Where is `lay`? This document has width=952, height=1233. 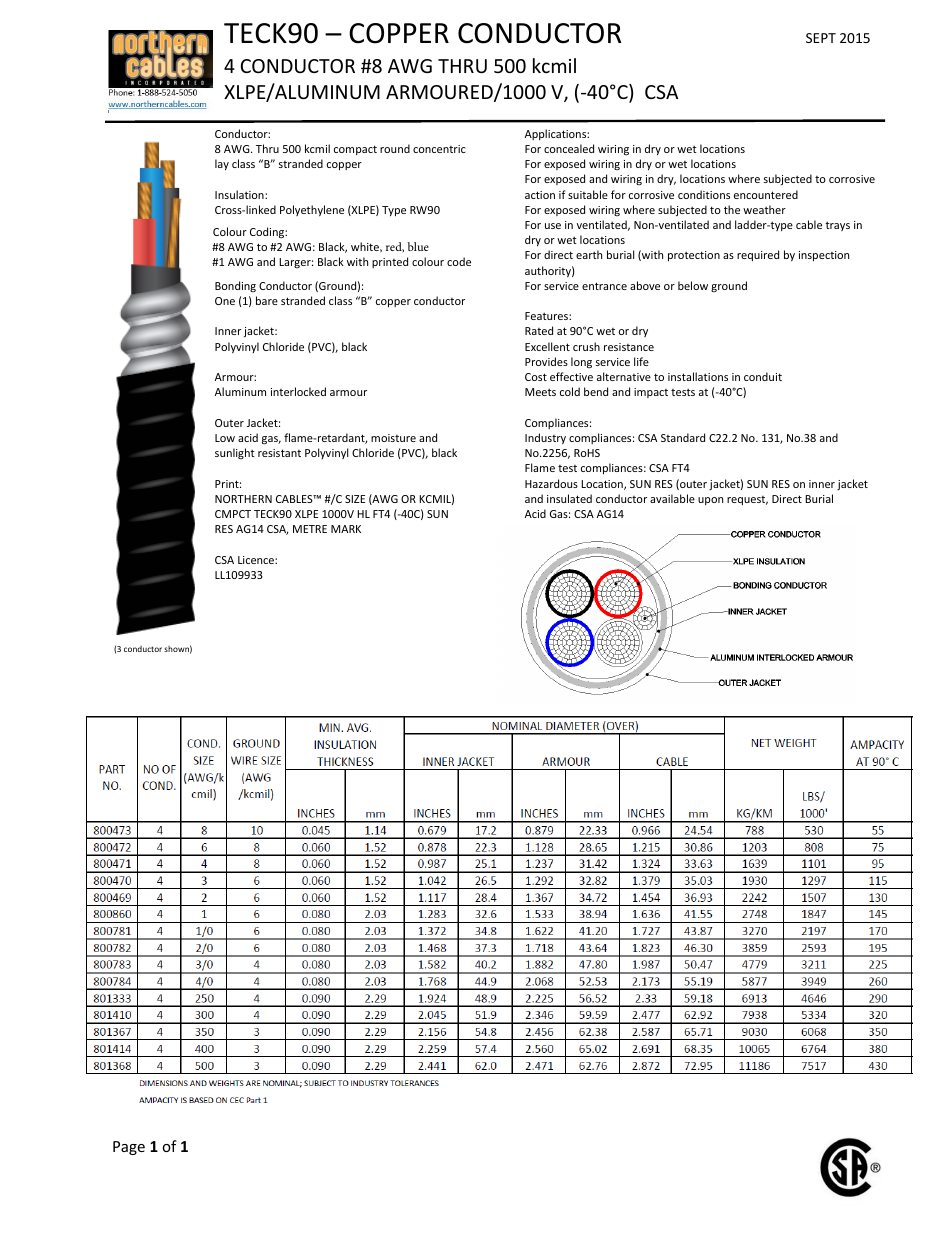
lay is located at coordinates (222, 164).
